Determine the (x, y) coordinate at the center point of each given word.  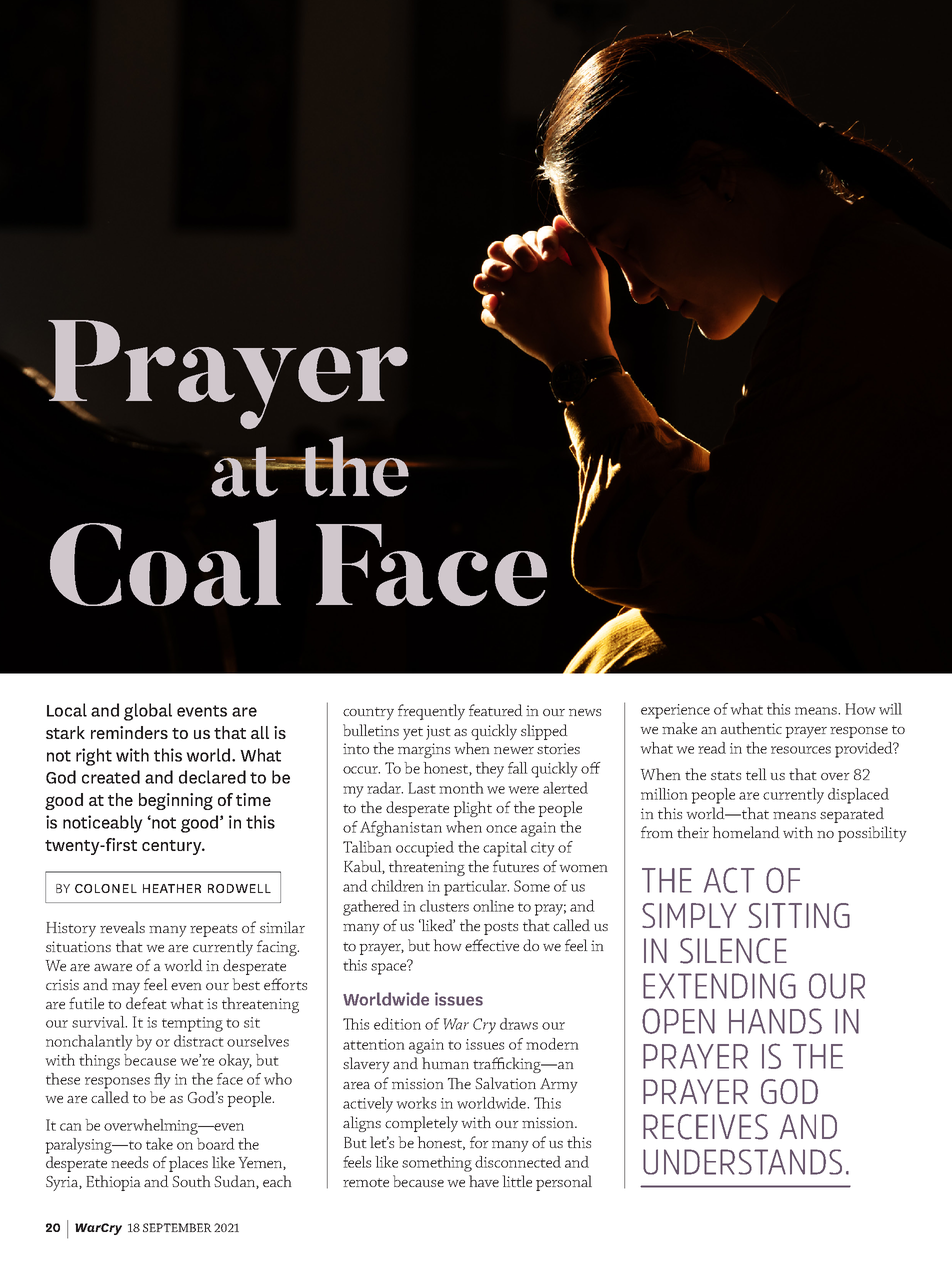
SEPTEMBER (177, 1227)
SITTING (799, 915)
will (890, 709)
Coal (165, 562)
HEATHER (172, 888)
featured (495, 710)
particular (476, 888)
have (484, 1181)
